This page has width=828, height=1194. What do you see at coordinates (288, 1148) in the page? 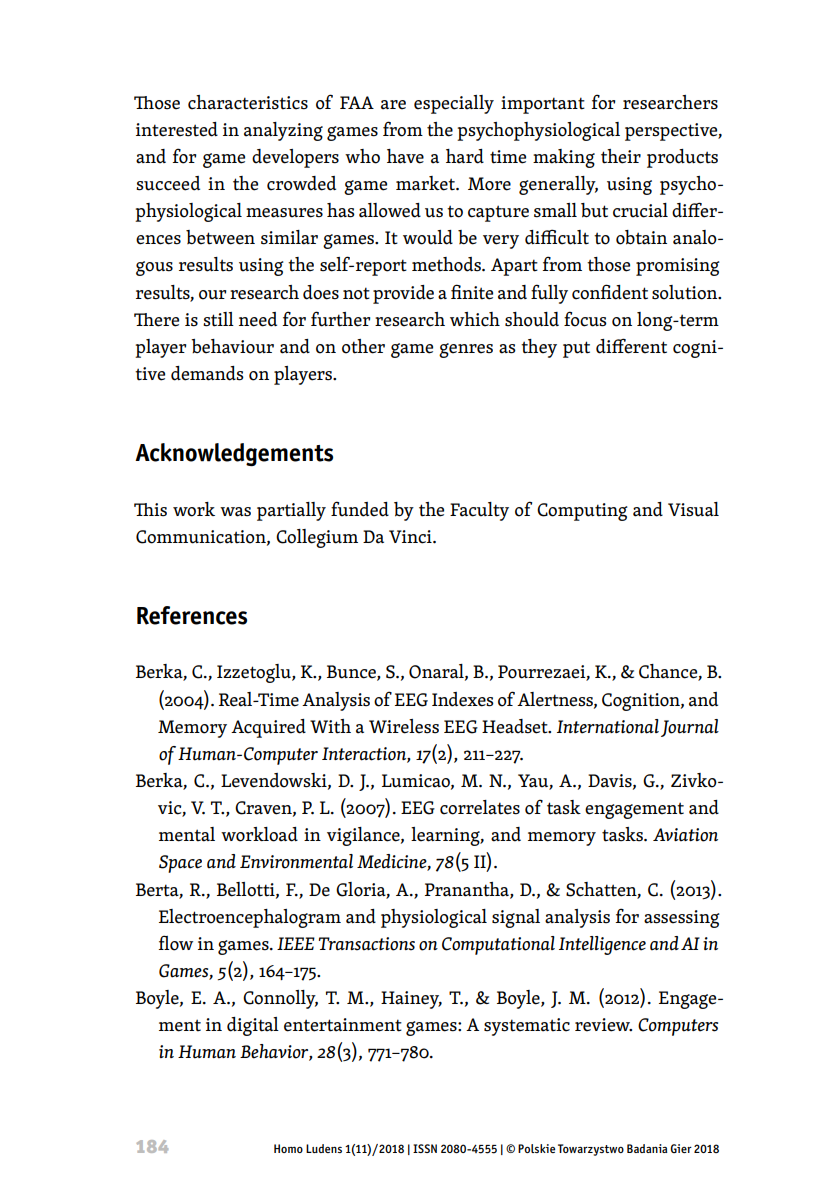
I see `Homo` at bounding box center [288, 1148].
